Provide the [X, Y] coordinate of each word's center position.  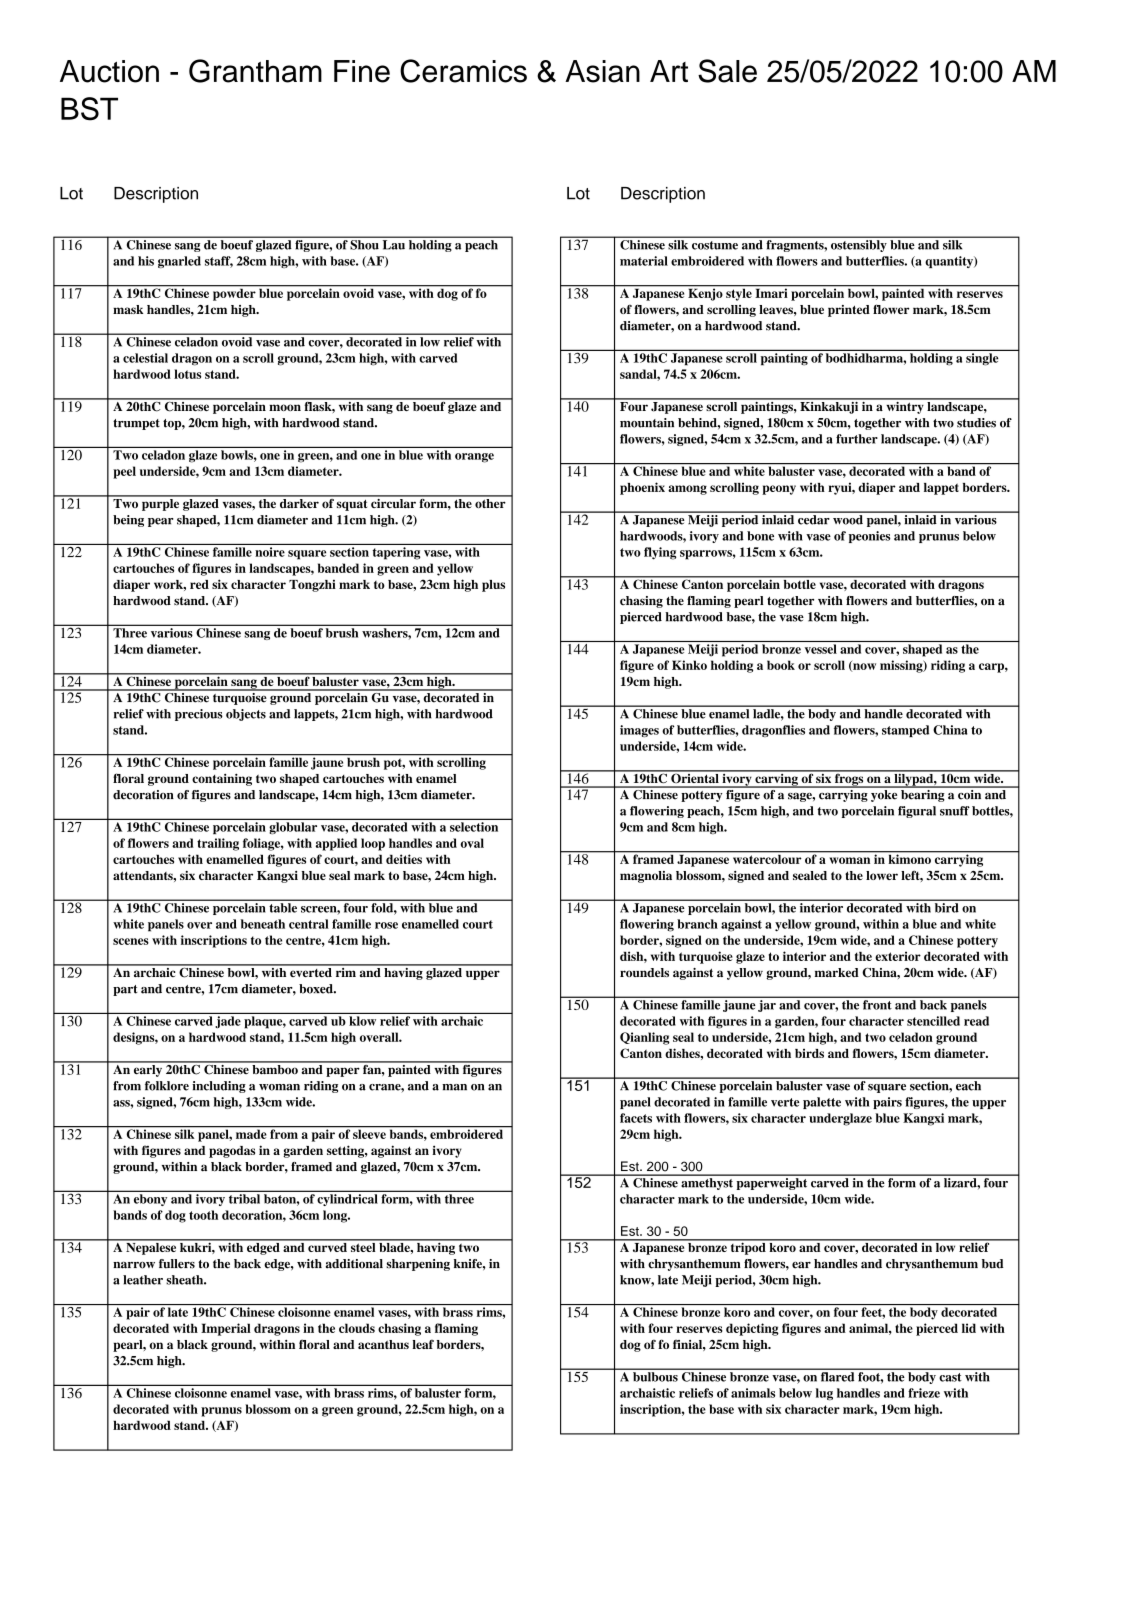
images [639, 731]
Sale [727, 71]
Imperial [226, 1329]
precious [199, 715]
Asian [602, 71]
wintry [905, 406]
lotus [187, 374]
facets [636, 1118]
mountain [647, 423]
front [877, 1005]
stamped [905, 731]
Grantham [255, 71]
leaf [423, 1344]
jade [228, 1022]
